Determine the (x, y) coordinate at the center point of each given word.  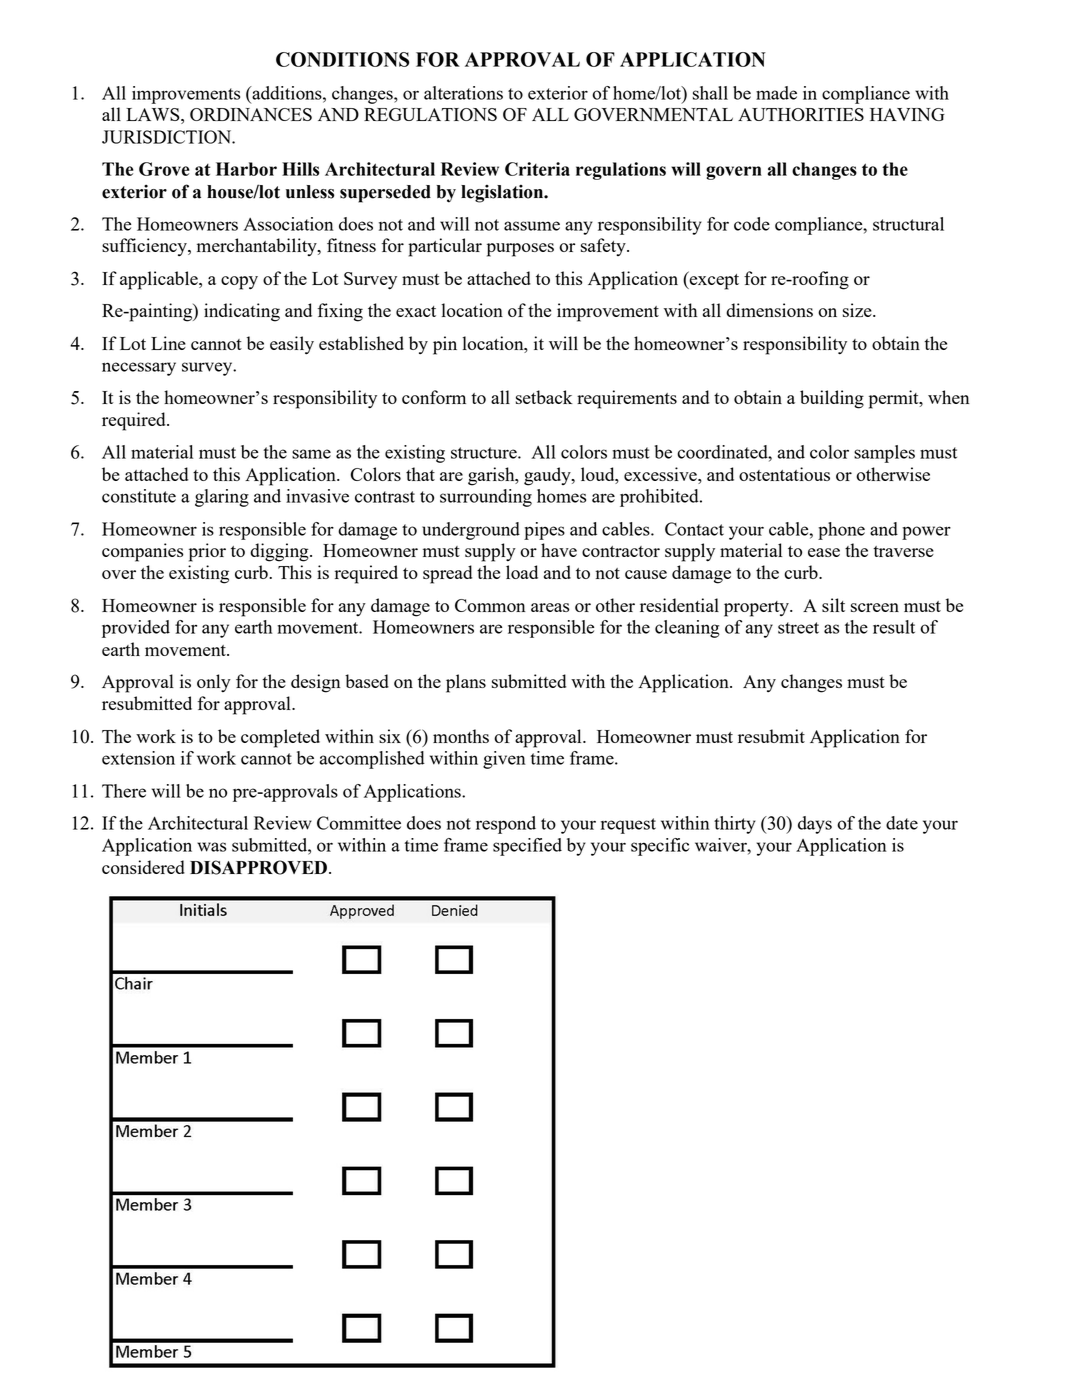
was (211, 847)
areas (550, 607)
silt (833, 605)
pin (445, 345)
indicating (242, 312)
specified (527, 847)
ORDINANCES (251, 114)
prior (207, 552)
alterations (463, 93)
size (858, 310)
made (776, 93)
